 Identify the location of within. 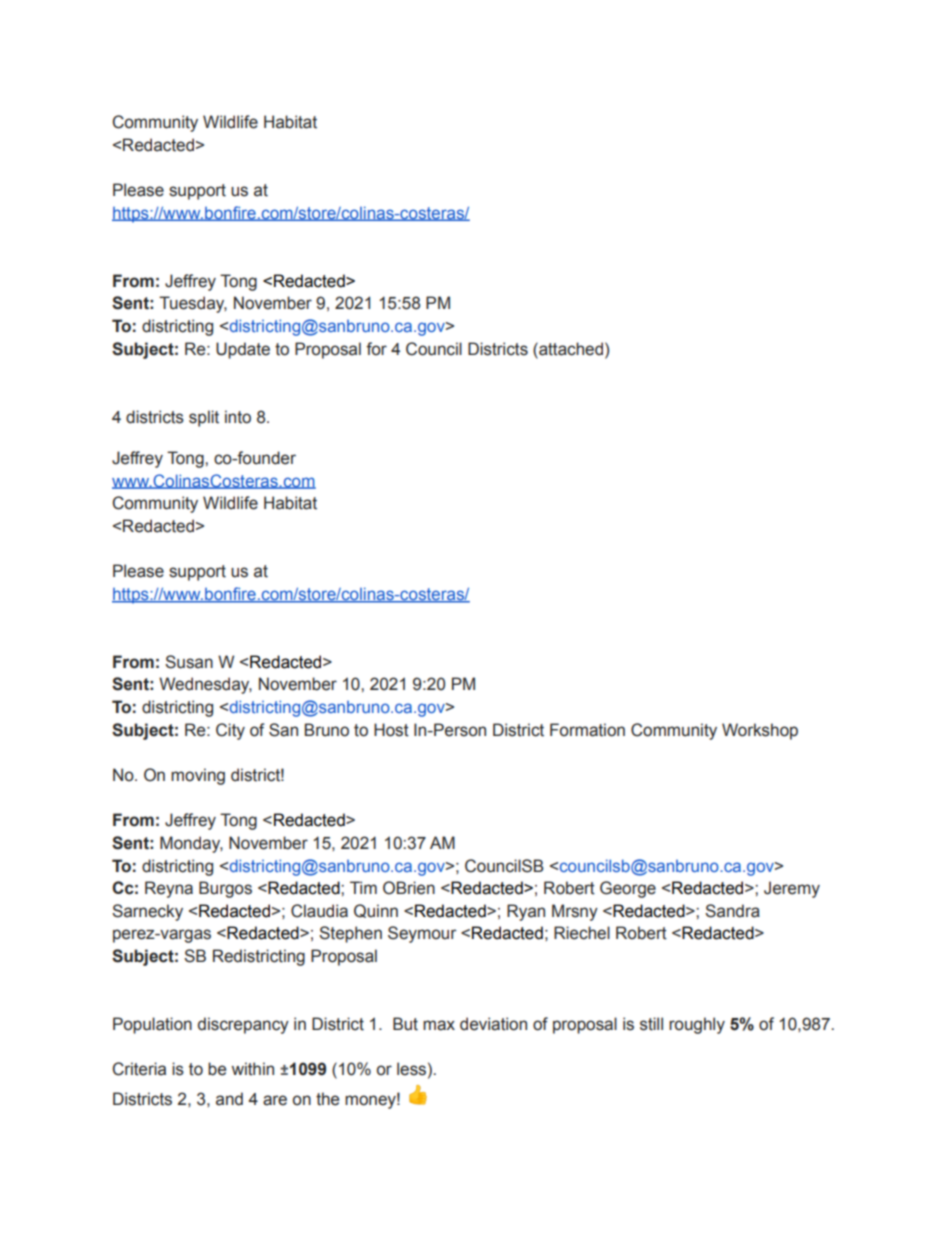
(253, 1069).
